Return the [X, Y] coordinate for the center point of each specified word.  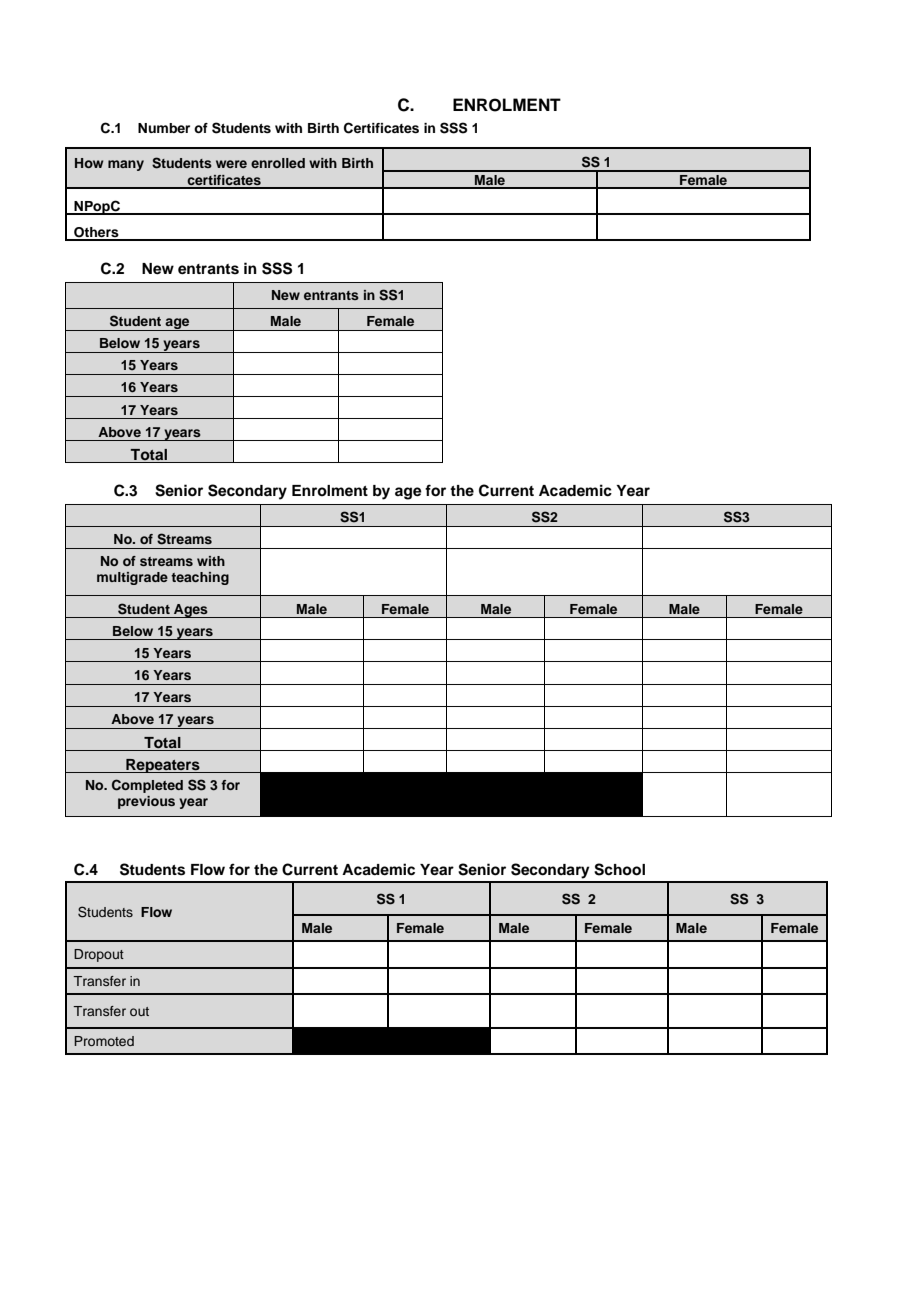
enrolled [278, 163]
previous [146, 802]
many [126, 165]
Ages [191, 611]
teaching [200, 578]
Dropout [99, 955]
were [231, 164]
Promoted [104, 1041]
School [619, 869]
